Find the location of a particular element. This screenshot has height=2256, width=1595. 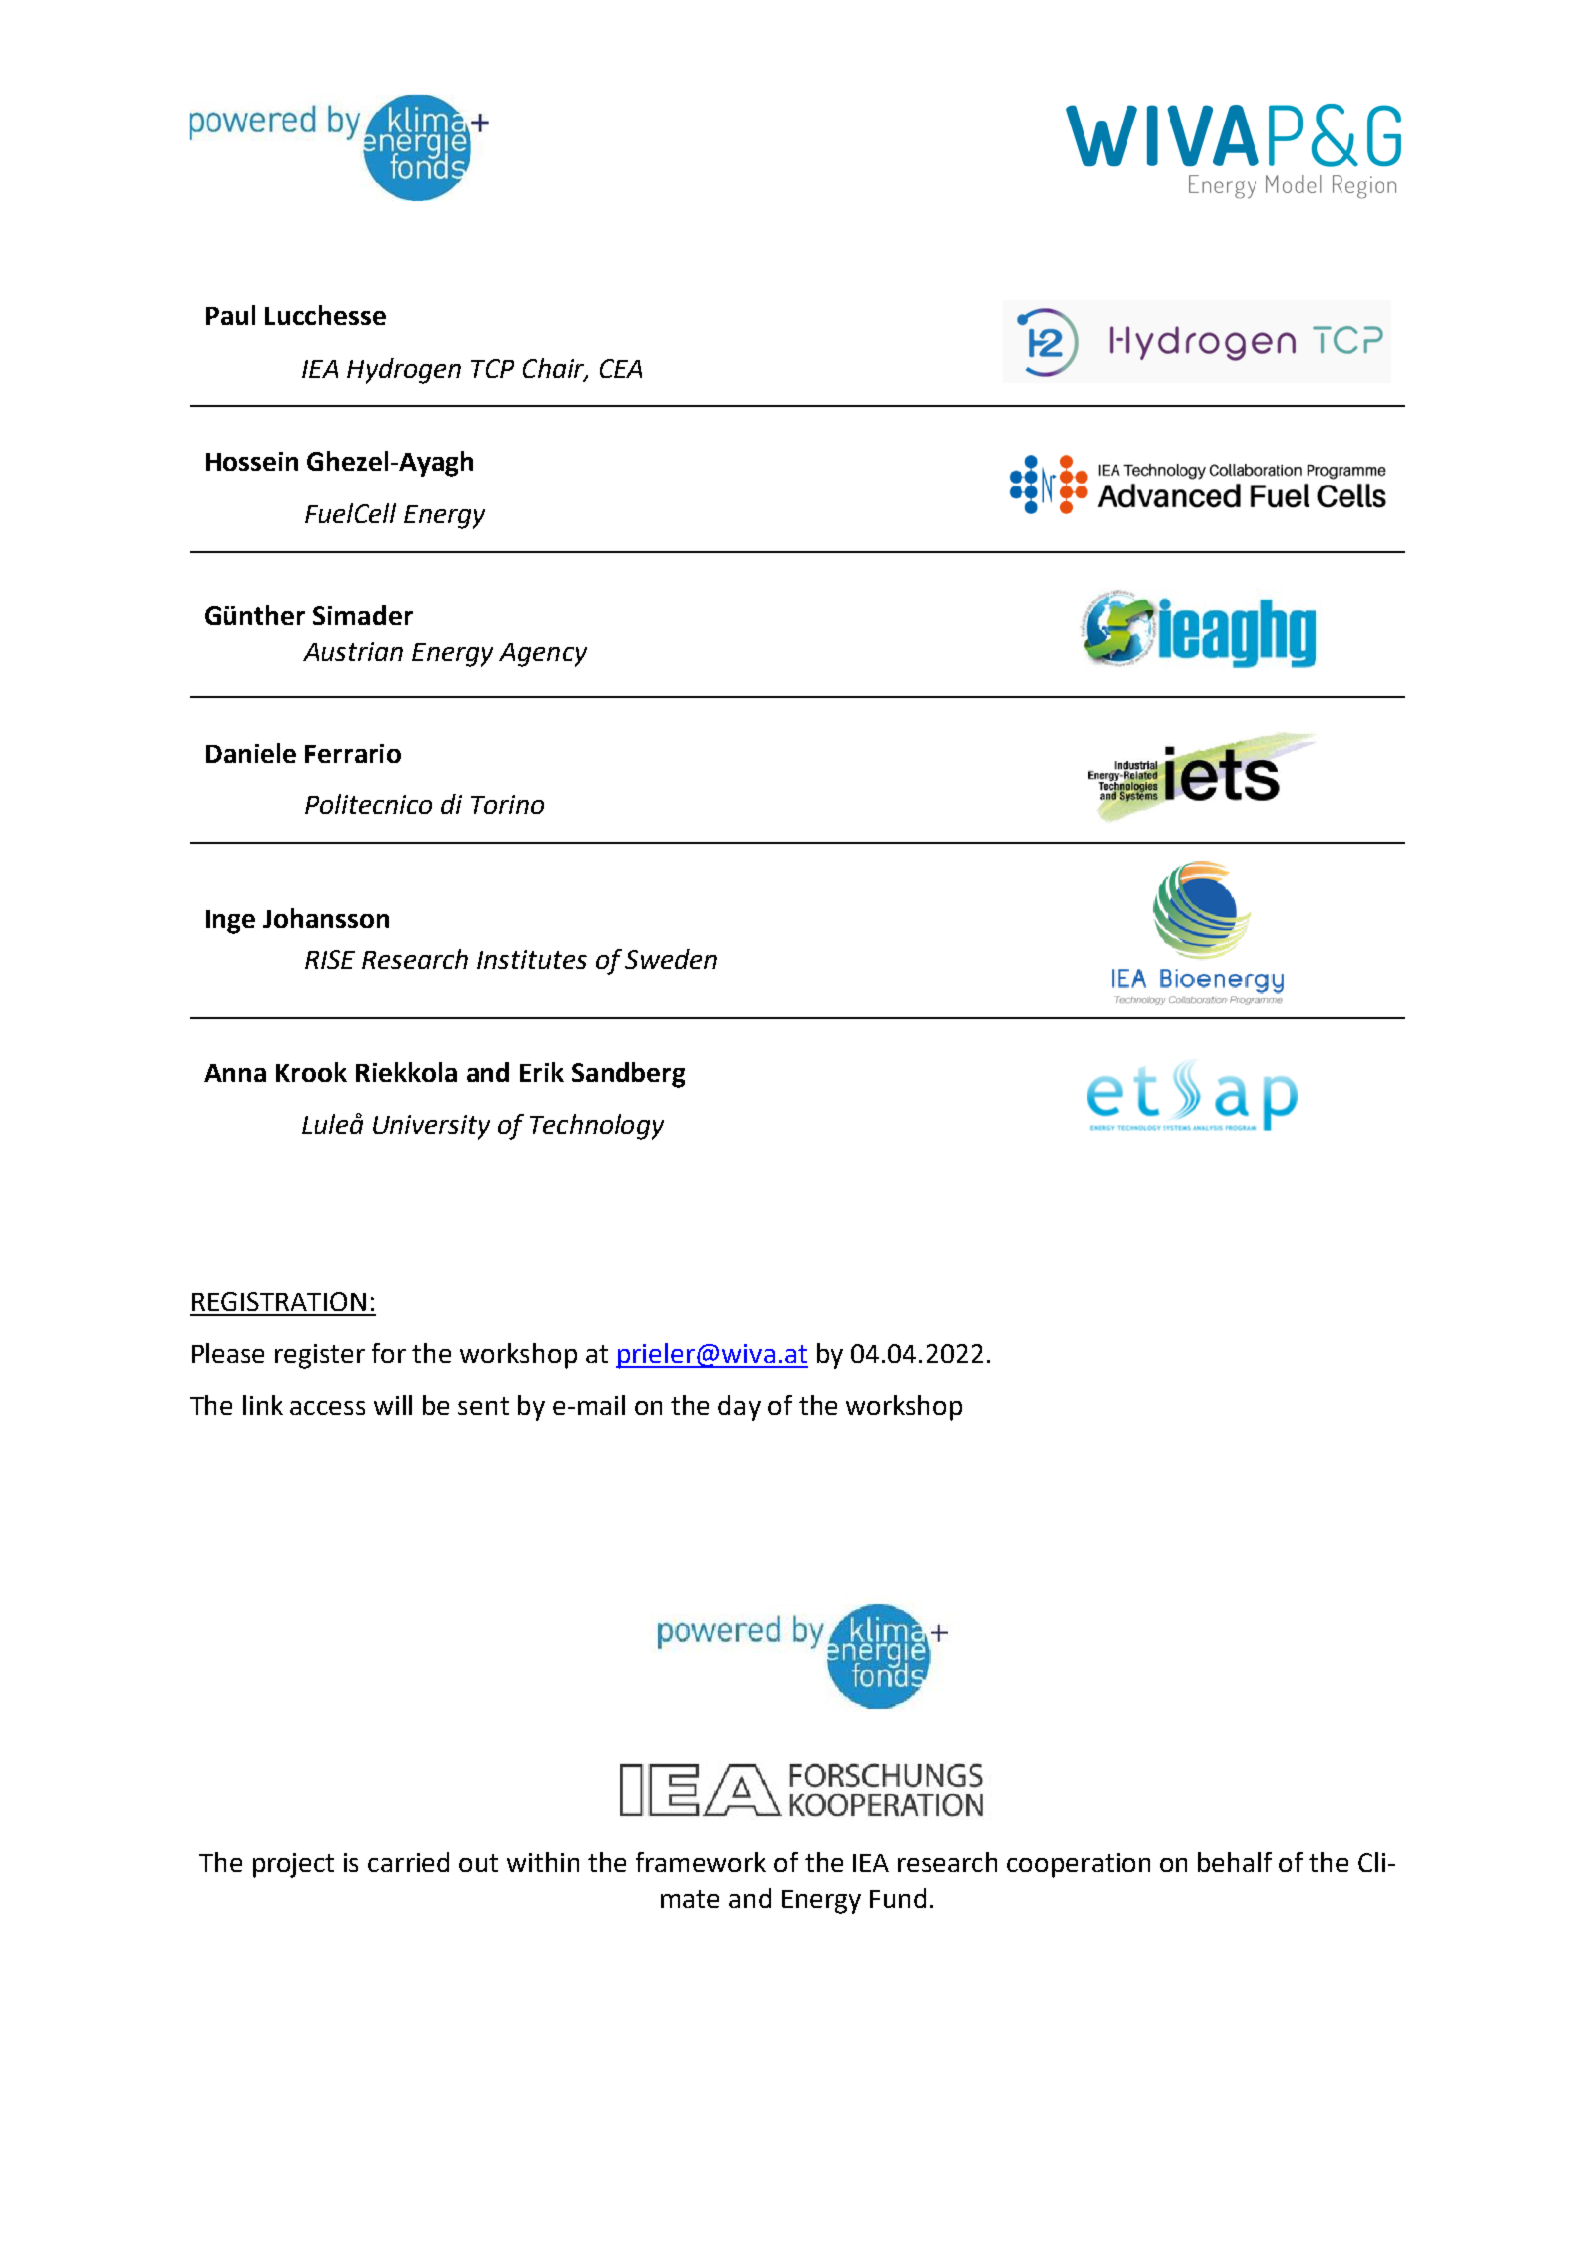

Technology is located at coordinates (597, 1127).
